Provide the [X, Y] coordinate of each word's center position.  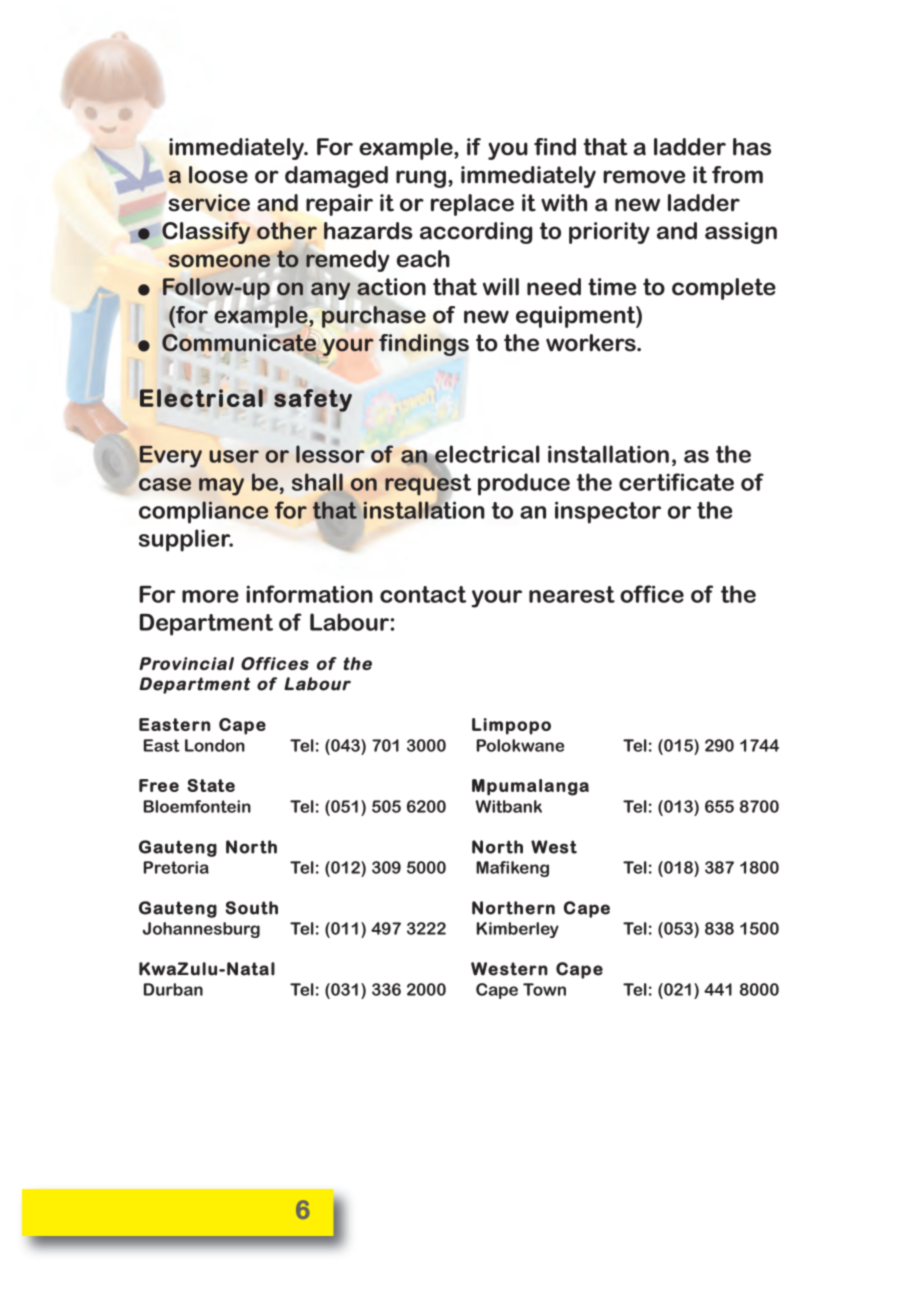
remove [644, 177]
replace [472, 205]
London [215, 745]
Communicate [239, 344]
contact [423, 594]
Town [544, 989]
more [210, 596]
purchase [374, 317]
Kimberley [518, 930]
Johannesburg [201, 930]
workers [592, 343]
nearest [572, 594]
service [209, 203]
